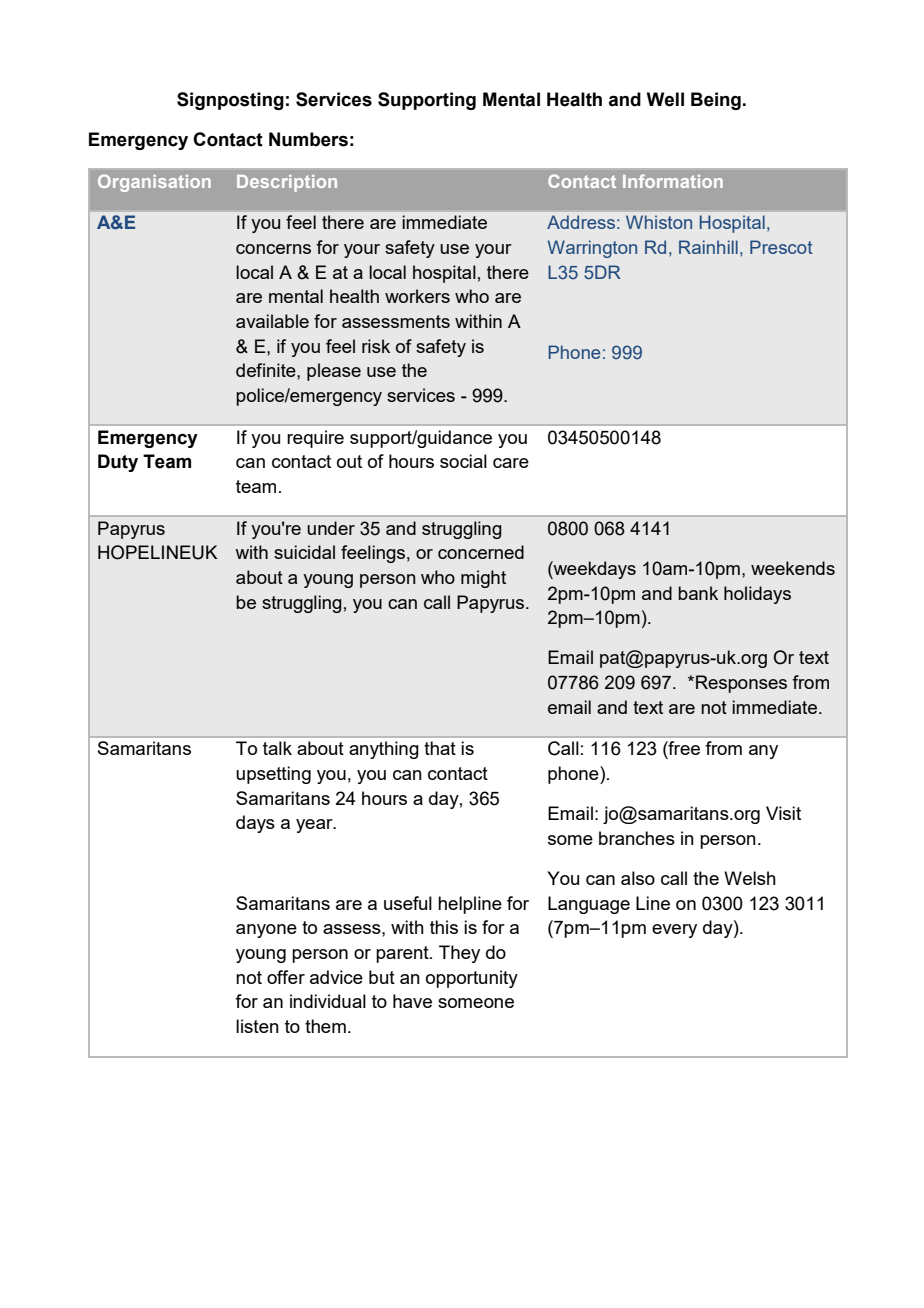 The height and width of the screenshot is (1308, 924). Describe the element at coordinates (674, 931) in the screenshot. I see `every` at that location.
